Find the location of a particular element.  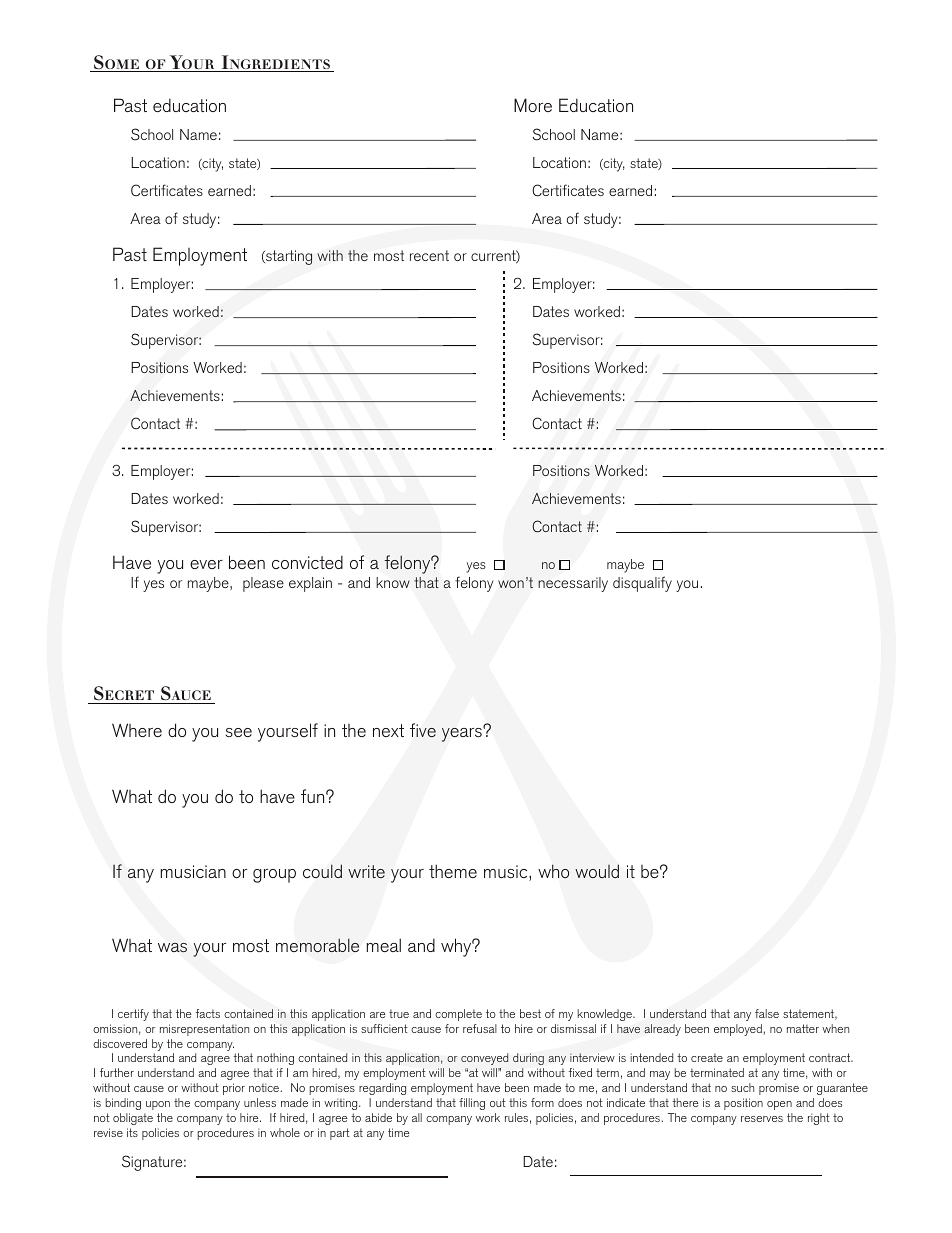

filling is located at coordinates (472, 1104).
